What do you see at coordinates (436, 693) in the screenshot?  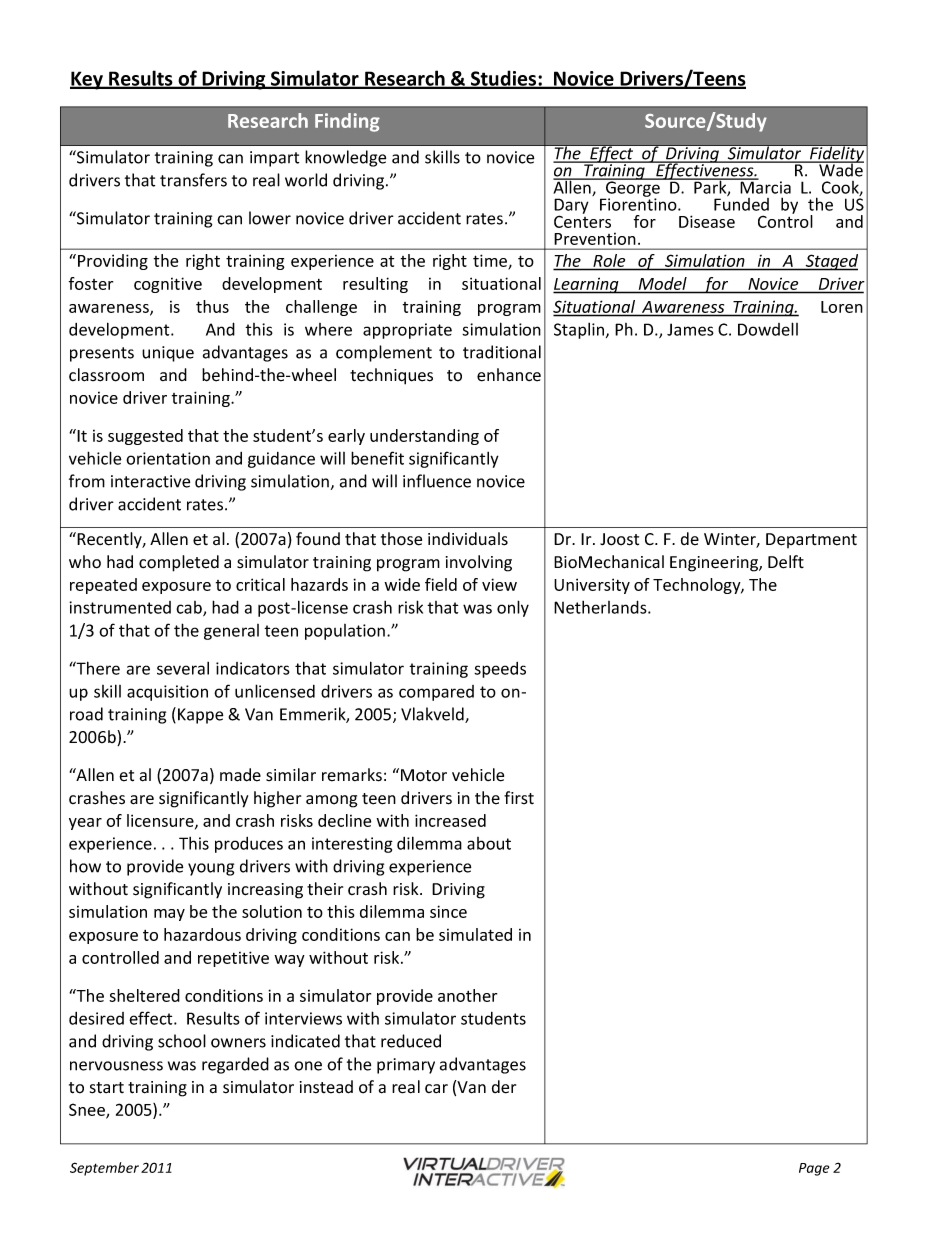 I see `compared` at bounding box center [436, 693].
